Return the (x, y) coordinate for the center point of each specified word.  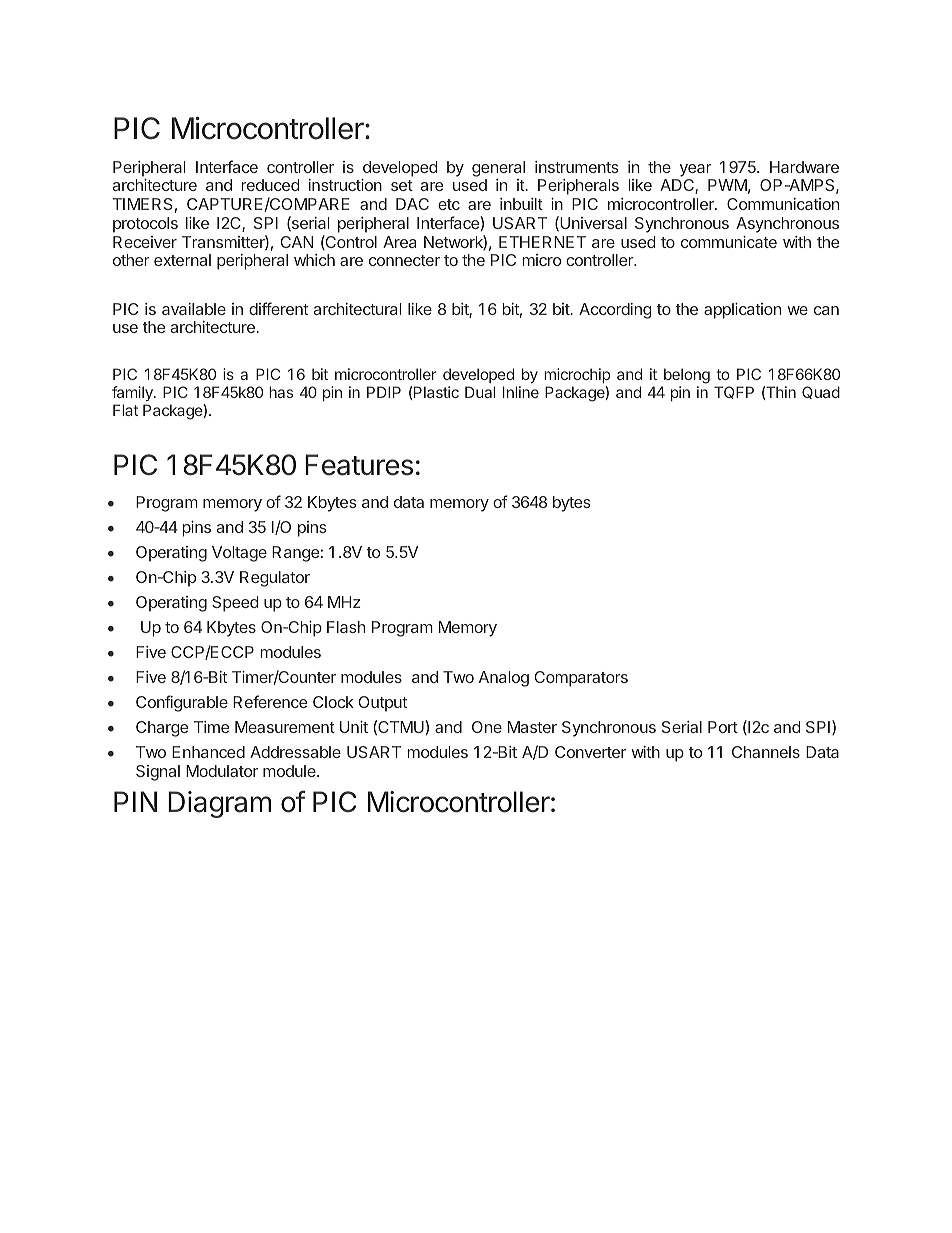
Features (359, 465)
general (498, 169)
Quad (821, 392)
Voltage (239, 554)
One (487, 727)
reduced (270, 185)
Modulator (222, 771)
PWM (727, 185)
